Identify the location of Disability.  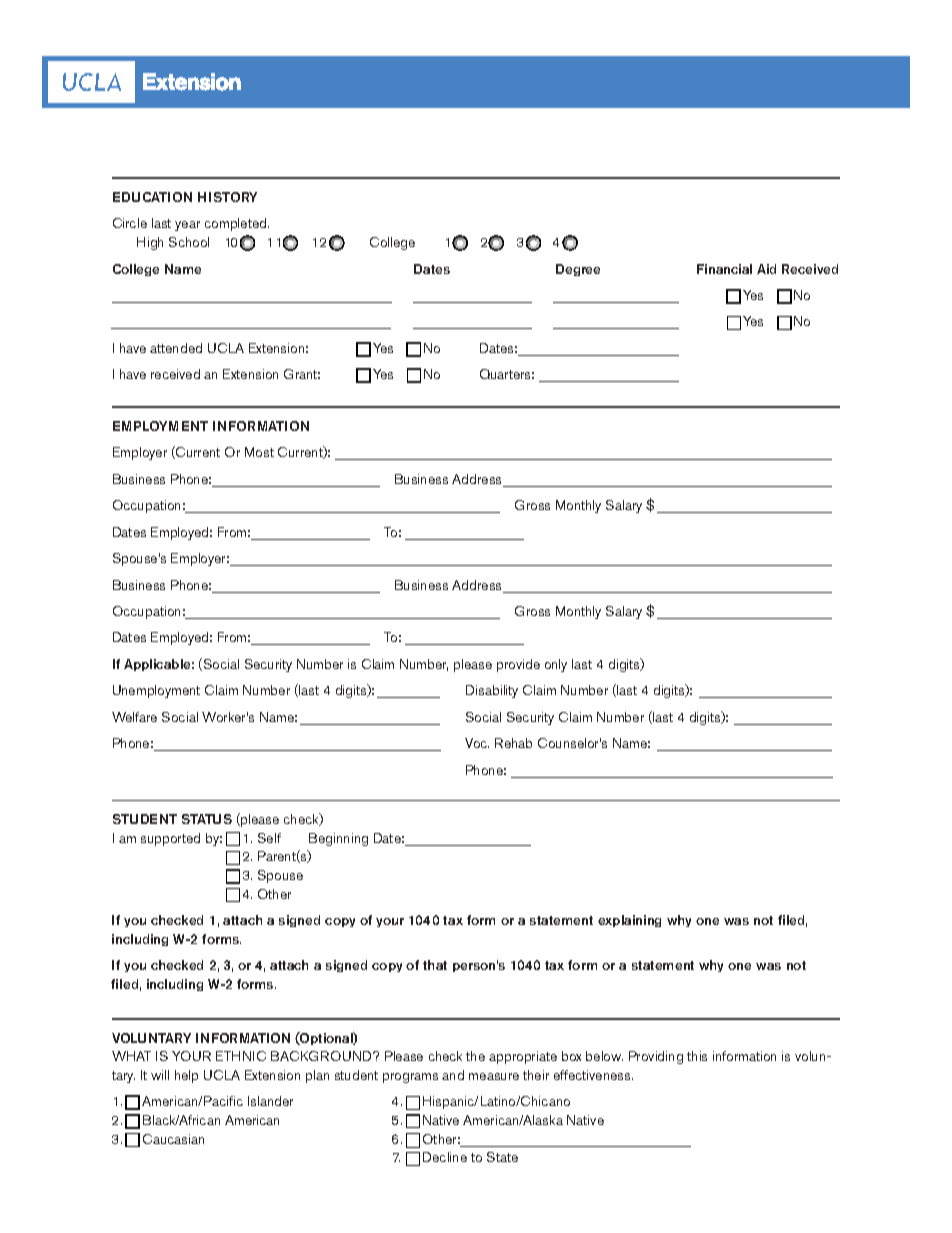
(492, 691).
